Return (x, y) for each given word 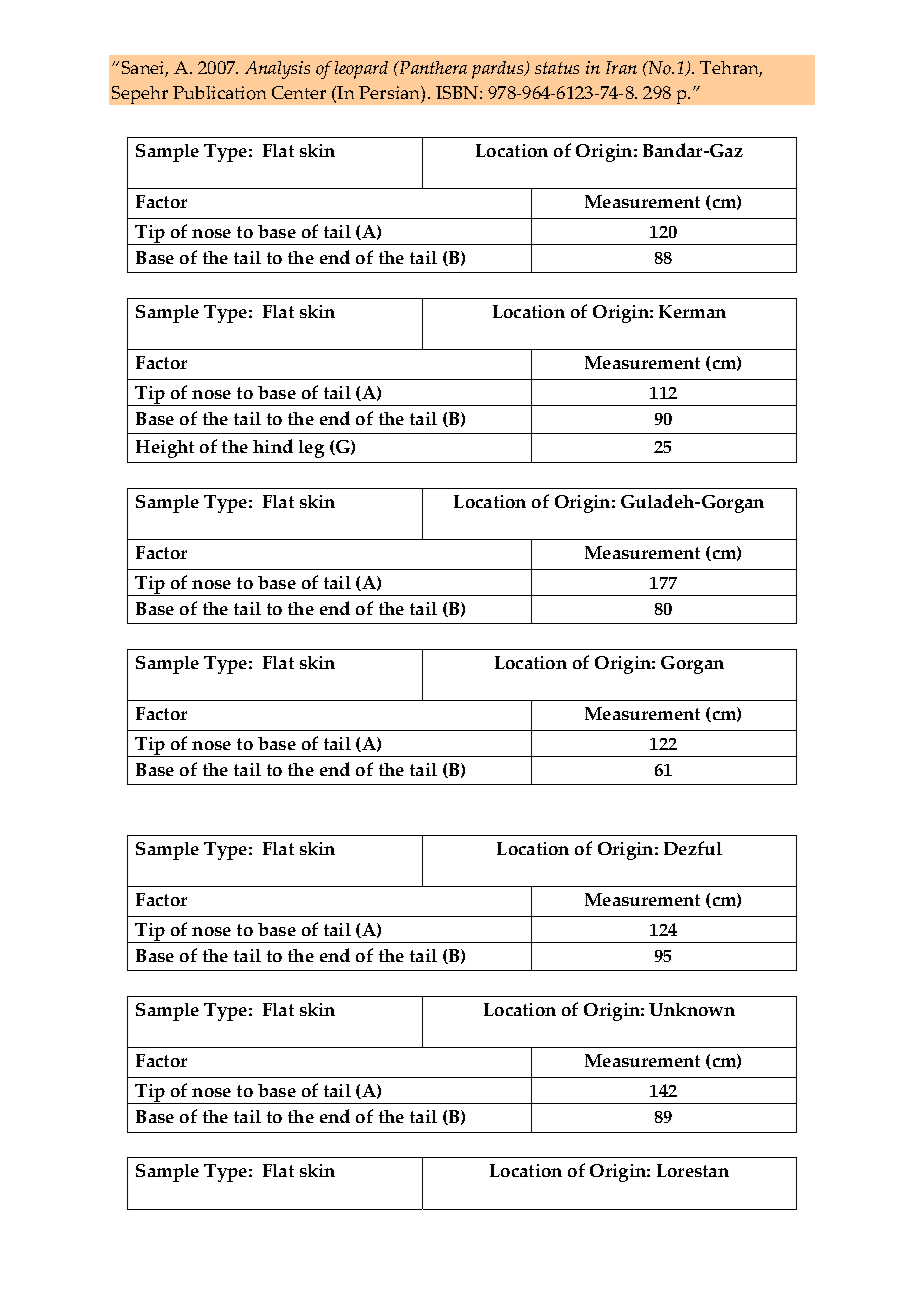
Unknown (692, 1009)
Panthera (432, 67)
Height (165, 449)
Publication (219, 93)
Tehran (731, 69)
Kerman (692, 311)
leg (311, 449)
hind (273, 446)
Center (299, 92)
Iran (621, 67)
